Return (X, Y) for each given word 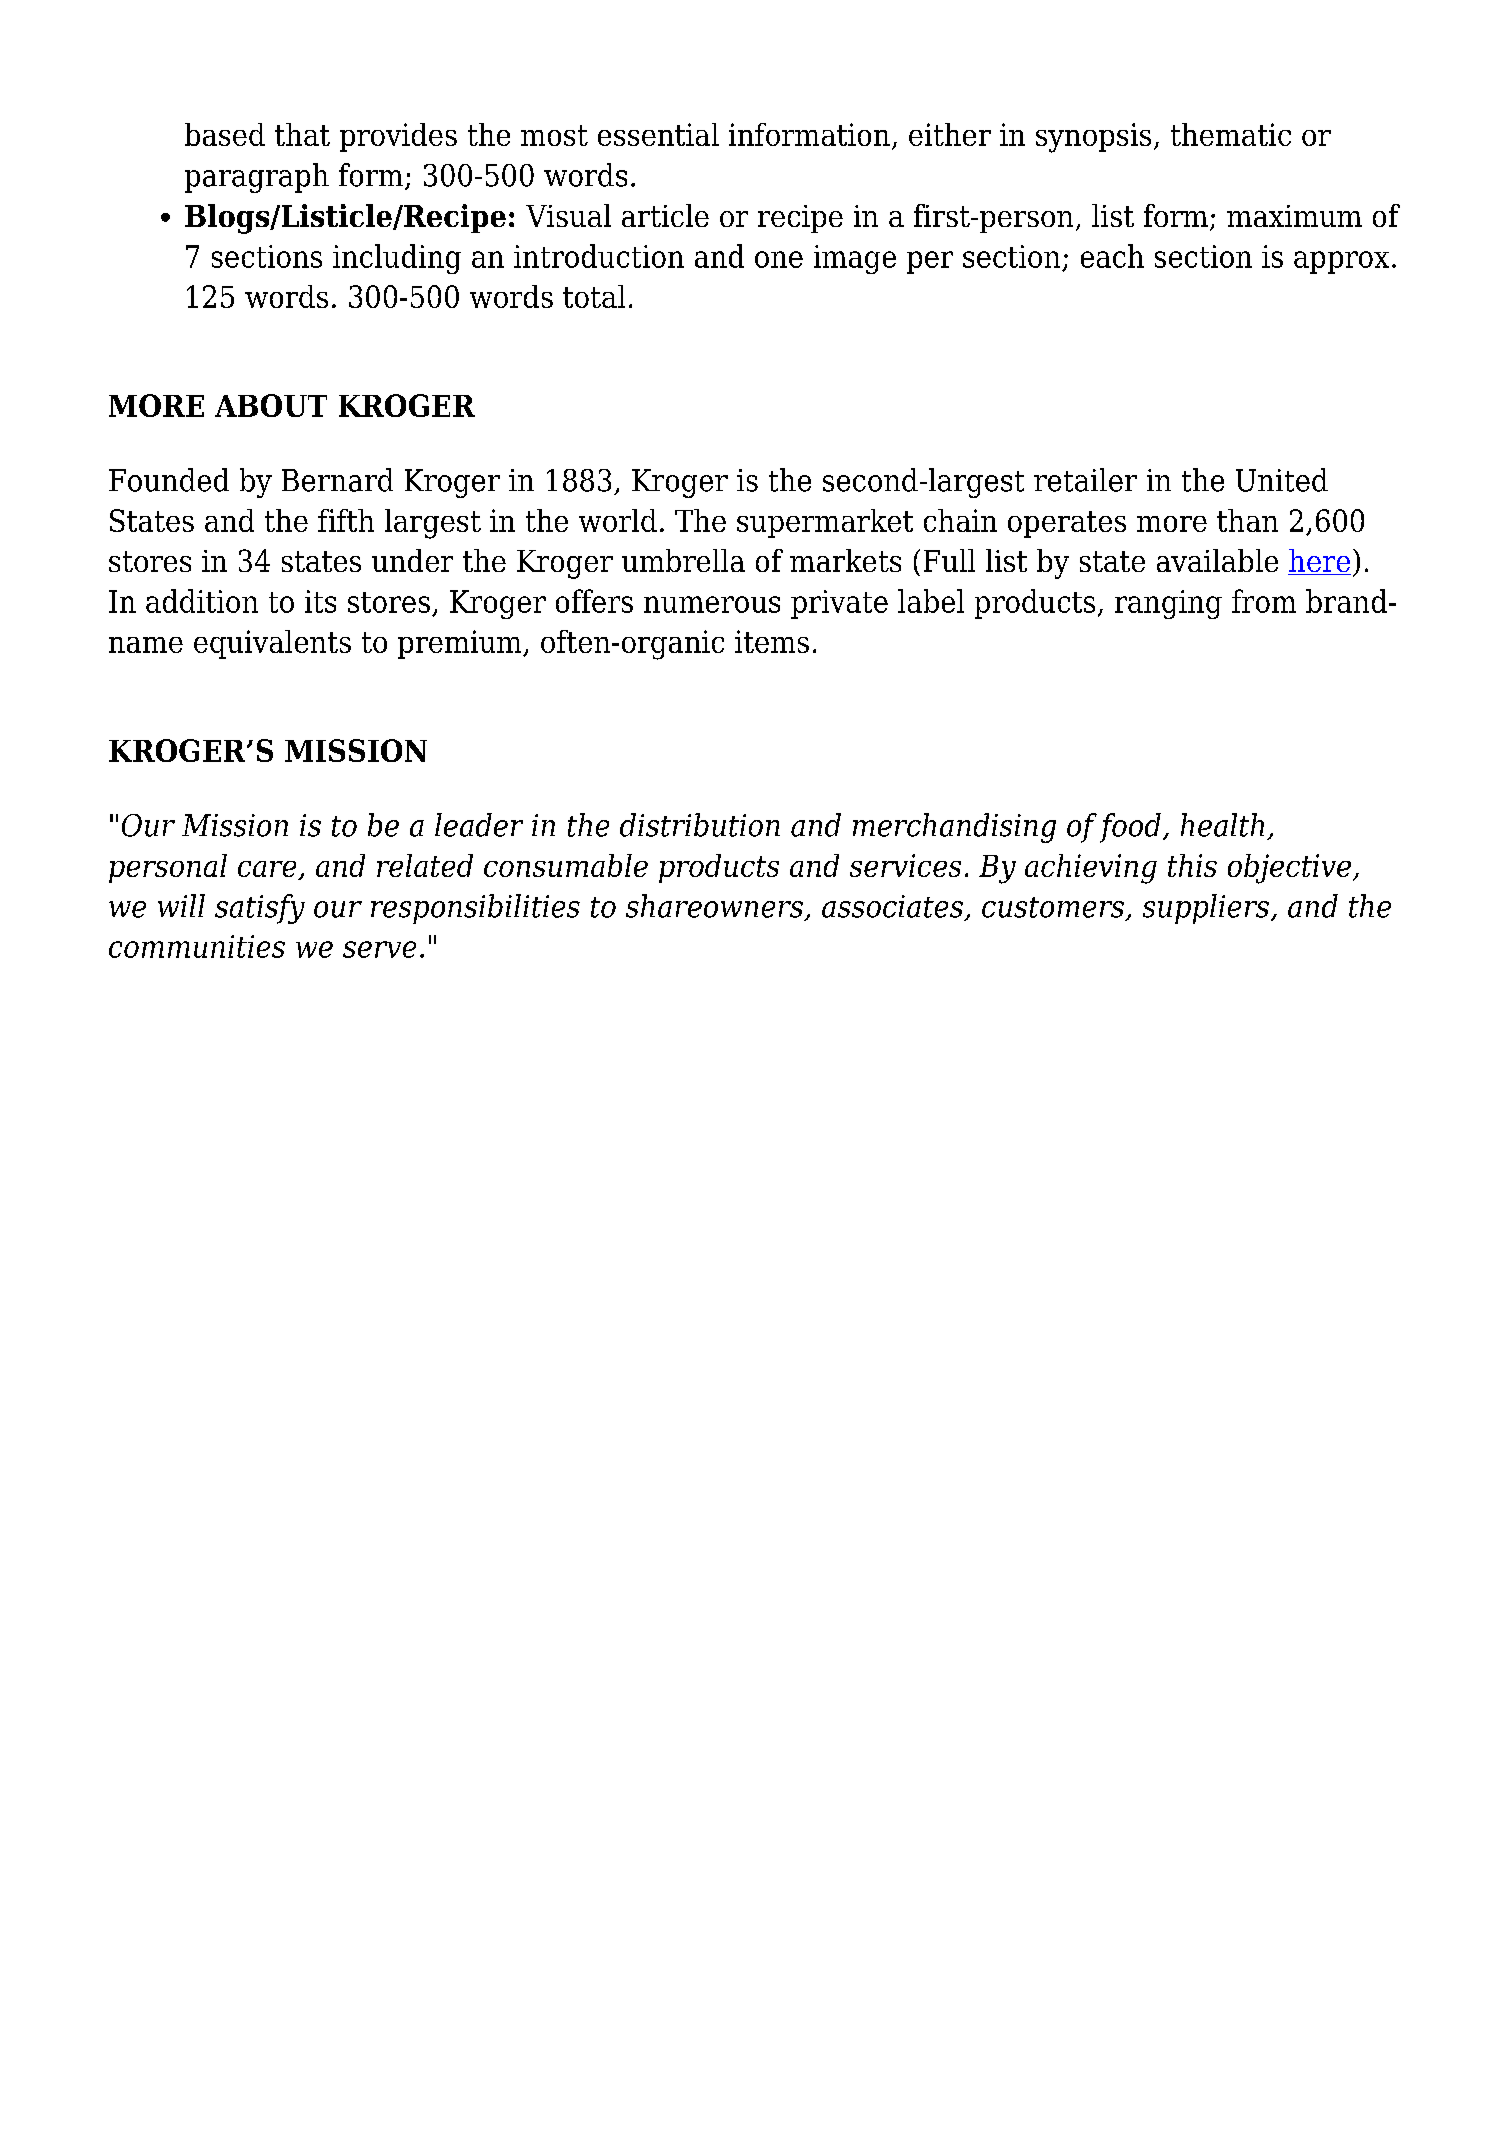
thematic (1231, 134)
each (1112, 256)
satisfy (260, 909)
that (302, 134)
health (1222, 825)
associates (892, 906)
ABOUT (271, 405)
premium (461, 644)
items (772, 641)
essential (658, 134)
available (1217, 560)
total (594, 296)
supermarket (825, 523)
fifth (346, 520)
